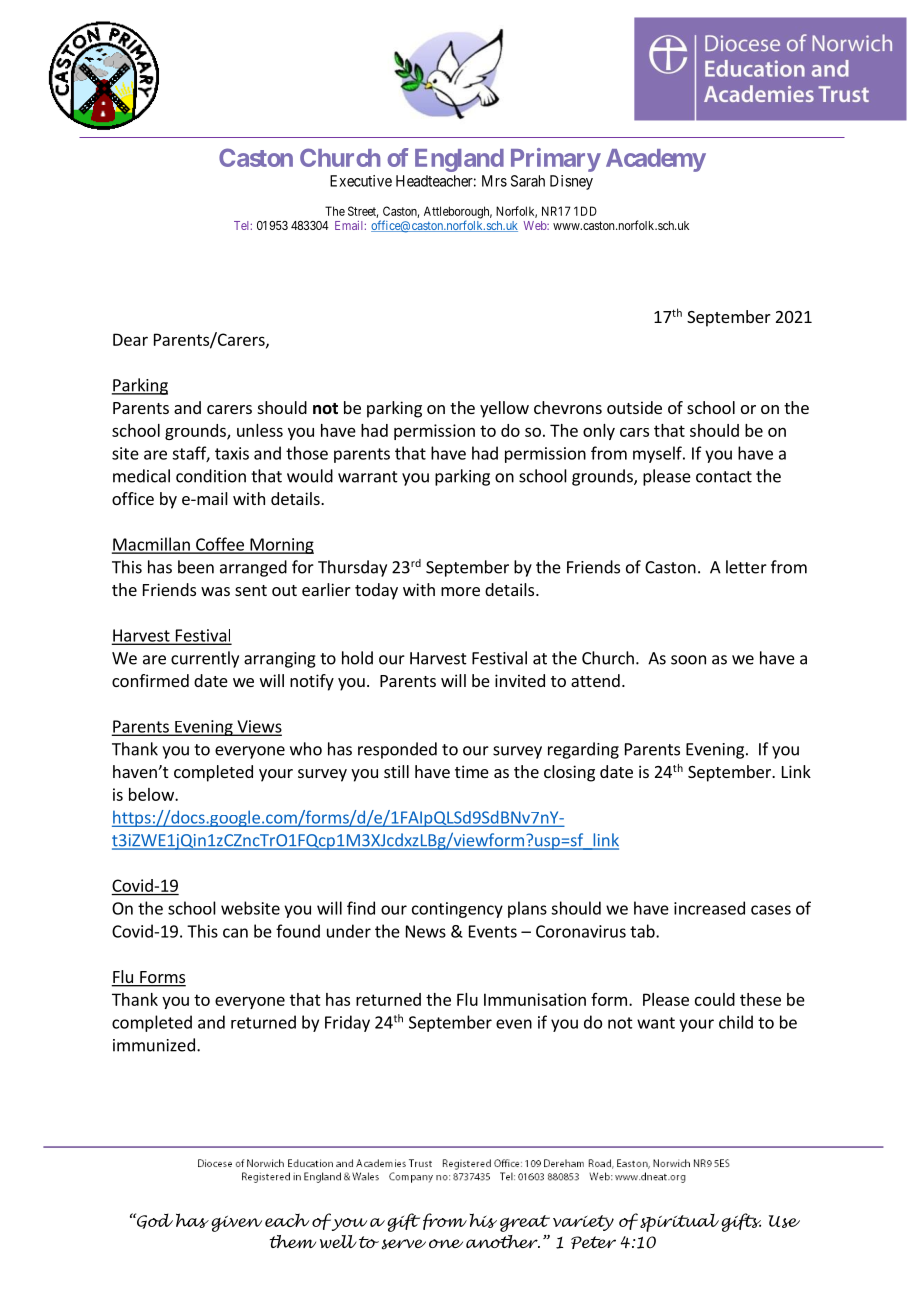 This screenshot has height=1308, width=924. What do you see at coordinates (709, 908) in the screenshot?
I see `increased` at bounding box center [709, 908].
